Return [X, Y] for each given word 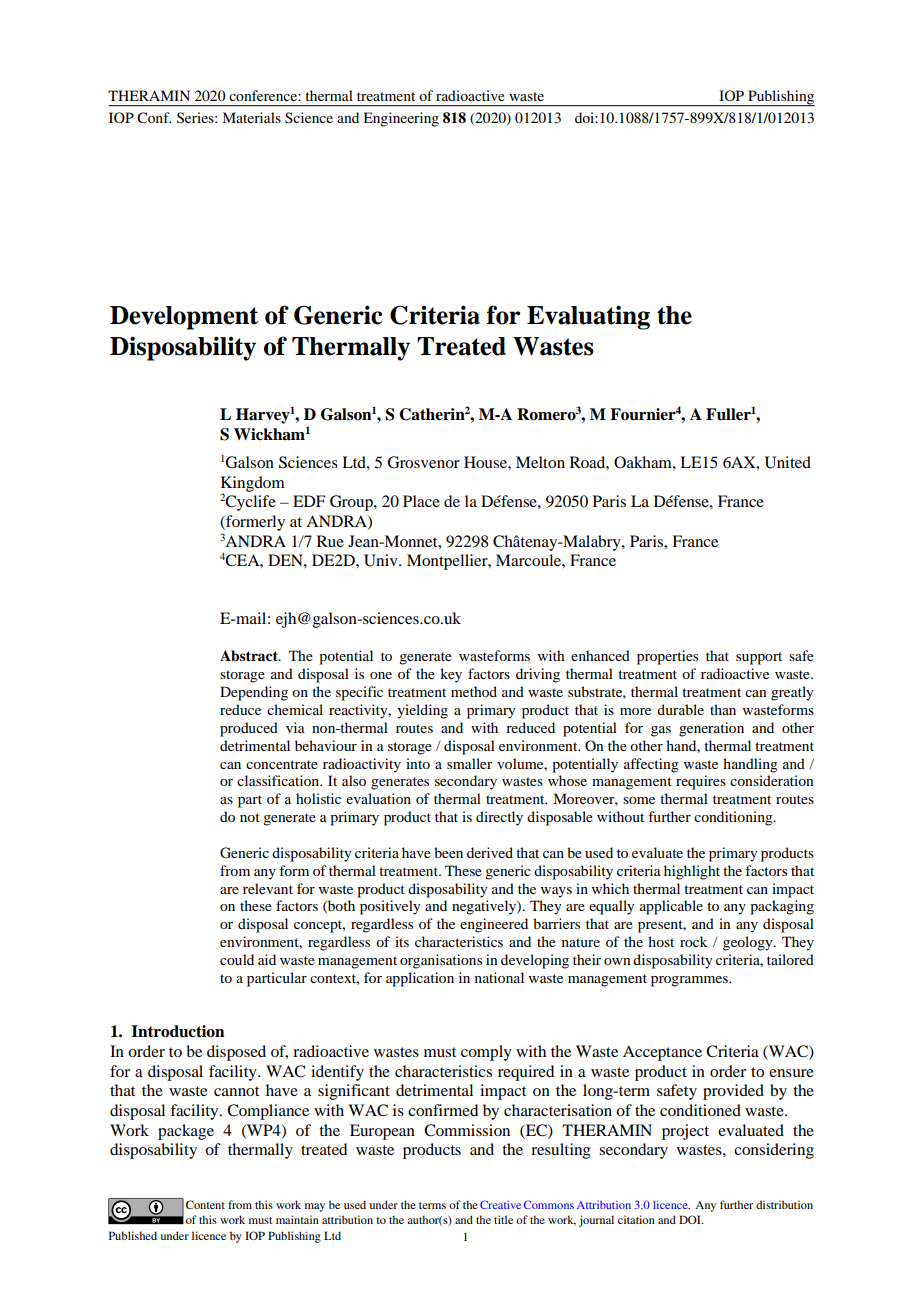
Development [184, 318]
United [788, 462]
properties [667, 657]
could [237, 959]
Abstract [250, 656]
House [486, 462]
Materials [251, 117]
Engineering [401, 119]
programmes [690, 981]
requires [701, 782]
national [499, 977]
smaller [470, 763]
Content [205, 1204]
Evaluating [588, 317]
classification [279, 780]
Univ [382, 560]
